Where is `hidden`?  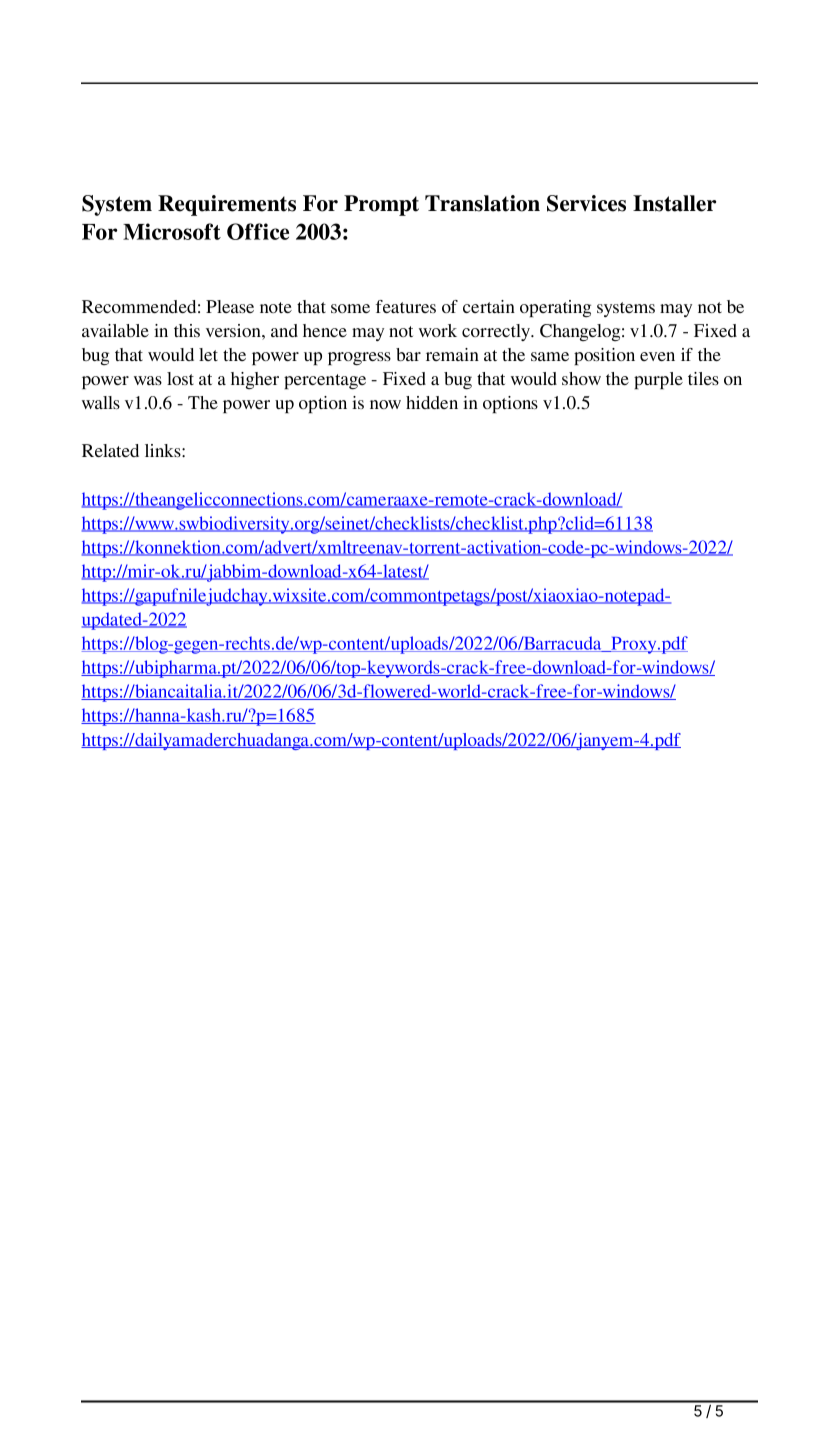
hidden is located at coordinates (432, 402).
